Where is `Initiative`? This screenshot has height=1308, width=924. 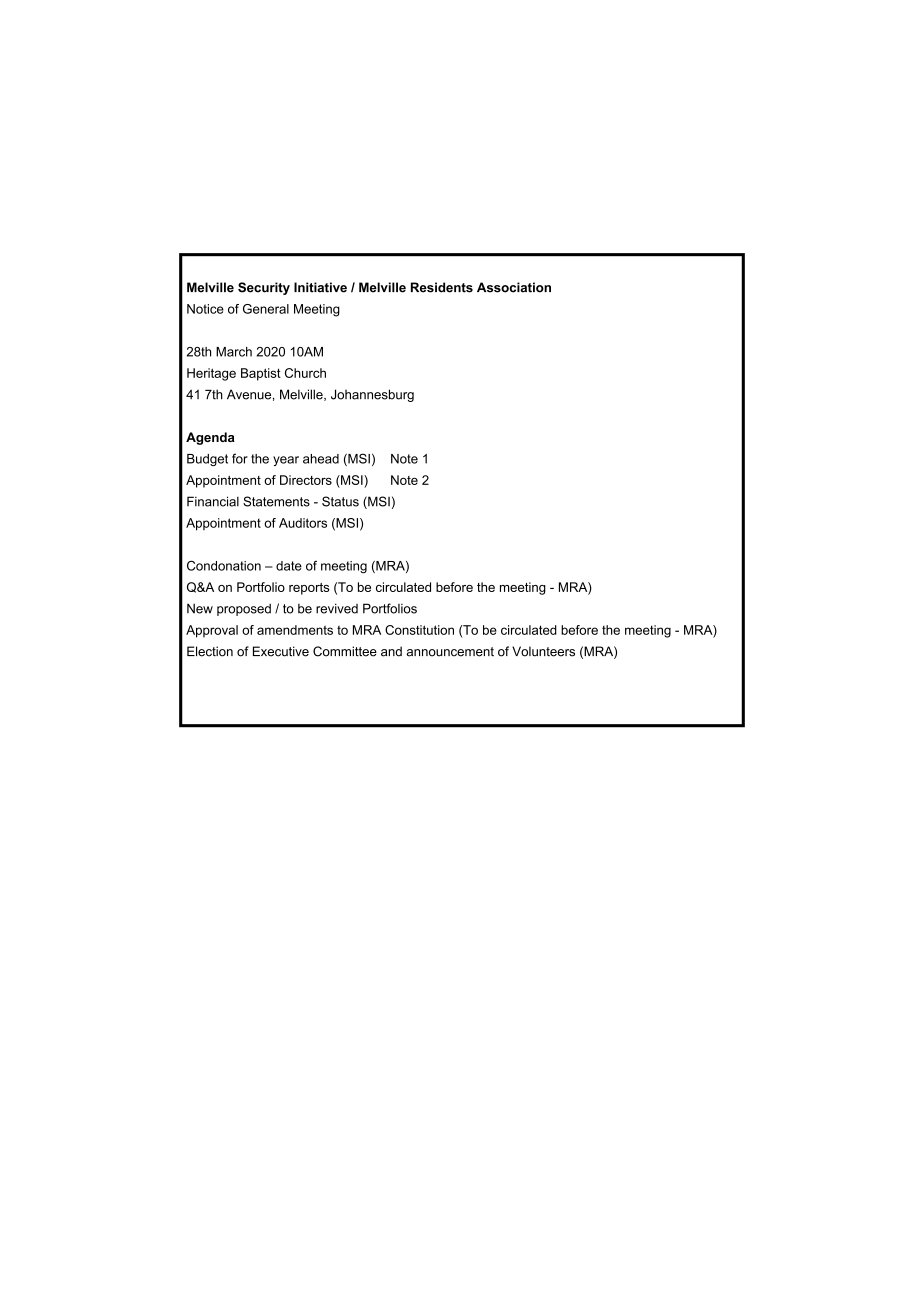
Initiative is located at coordinates (320, 287).
